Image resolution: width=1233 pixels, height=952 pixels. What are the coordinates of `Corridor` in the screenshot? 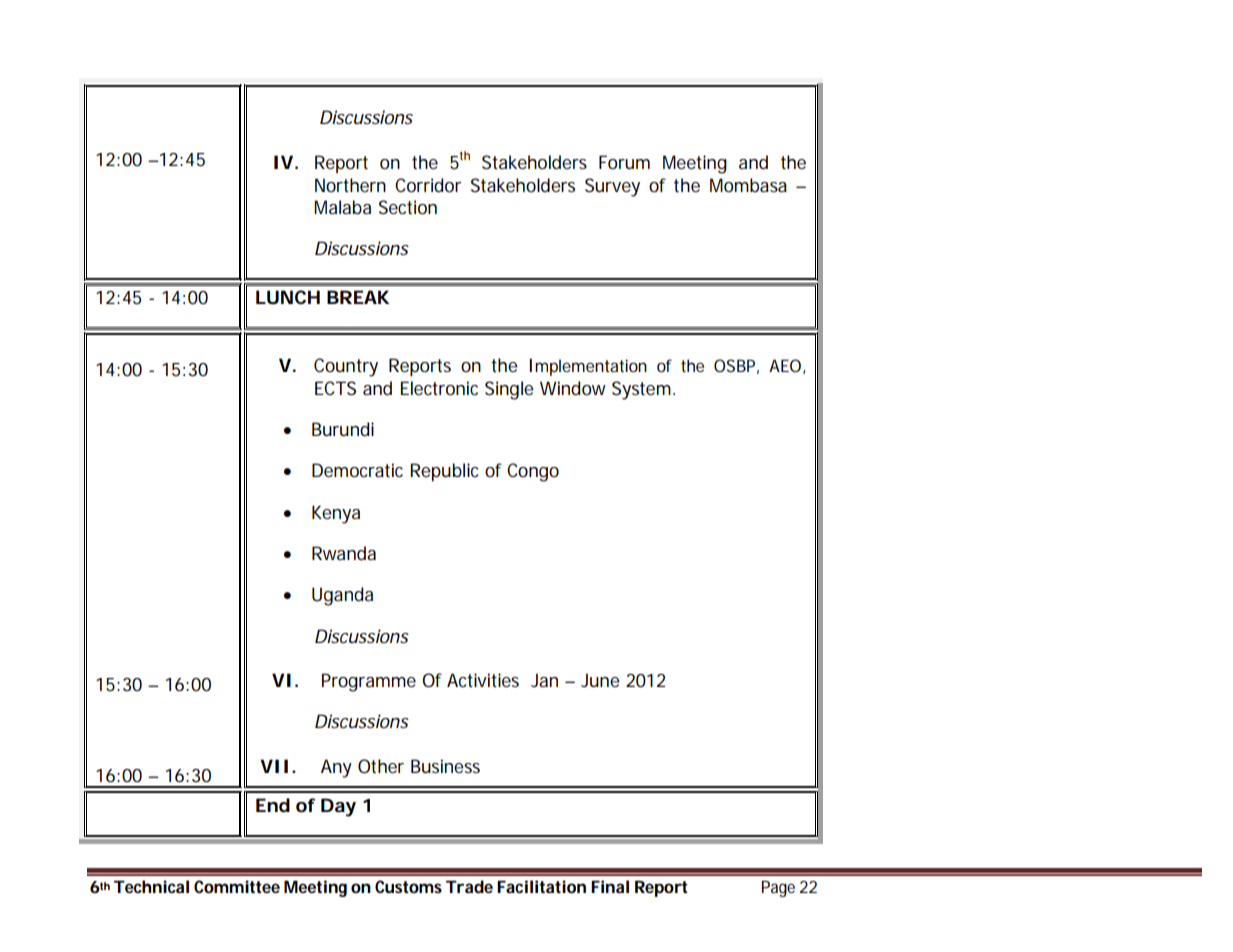 It's located at (428, 185).
